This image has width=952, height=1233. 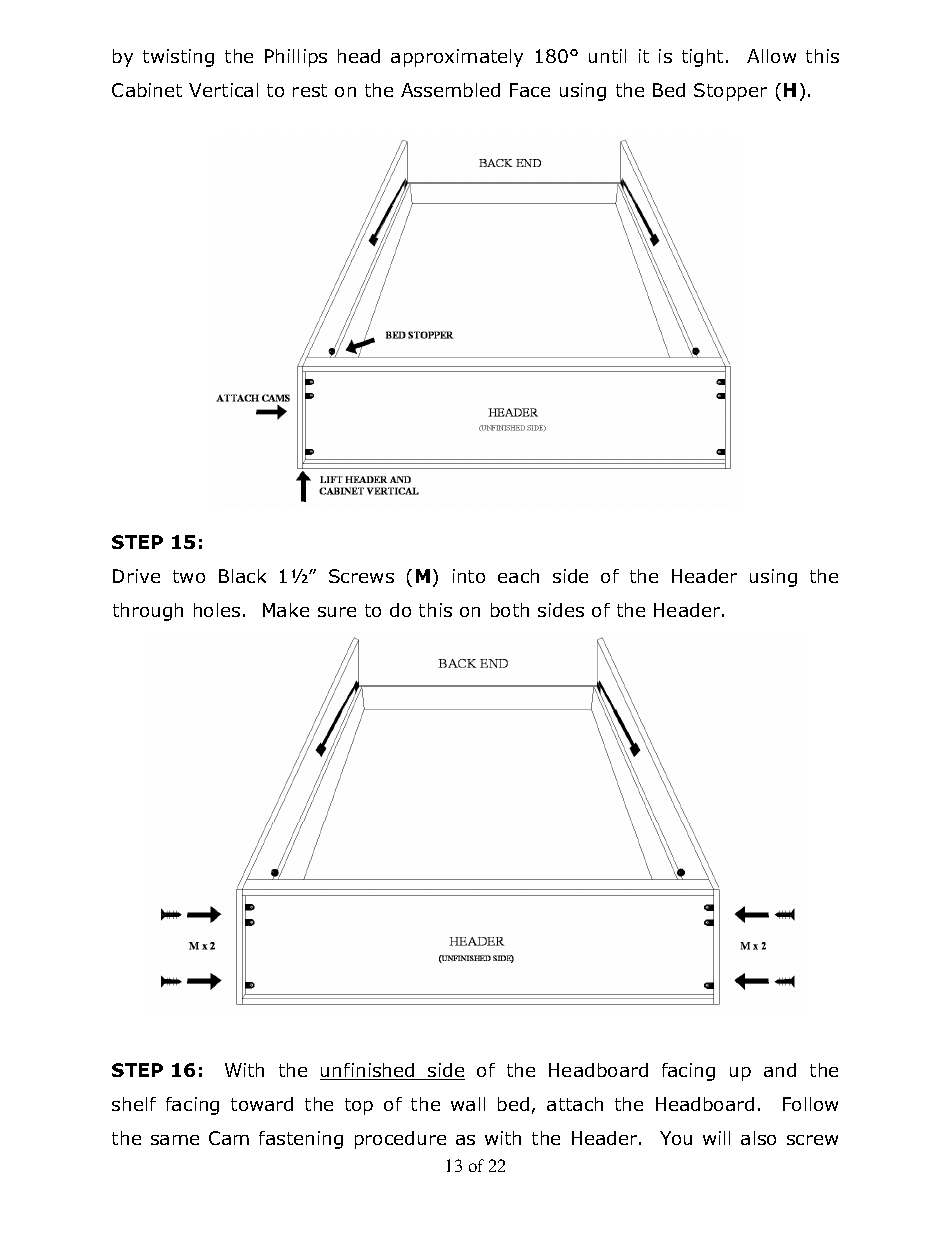 What do you see at coordinates (469, 576) in the image?
I see `into` at bounding box center [469, 576].
